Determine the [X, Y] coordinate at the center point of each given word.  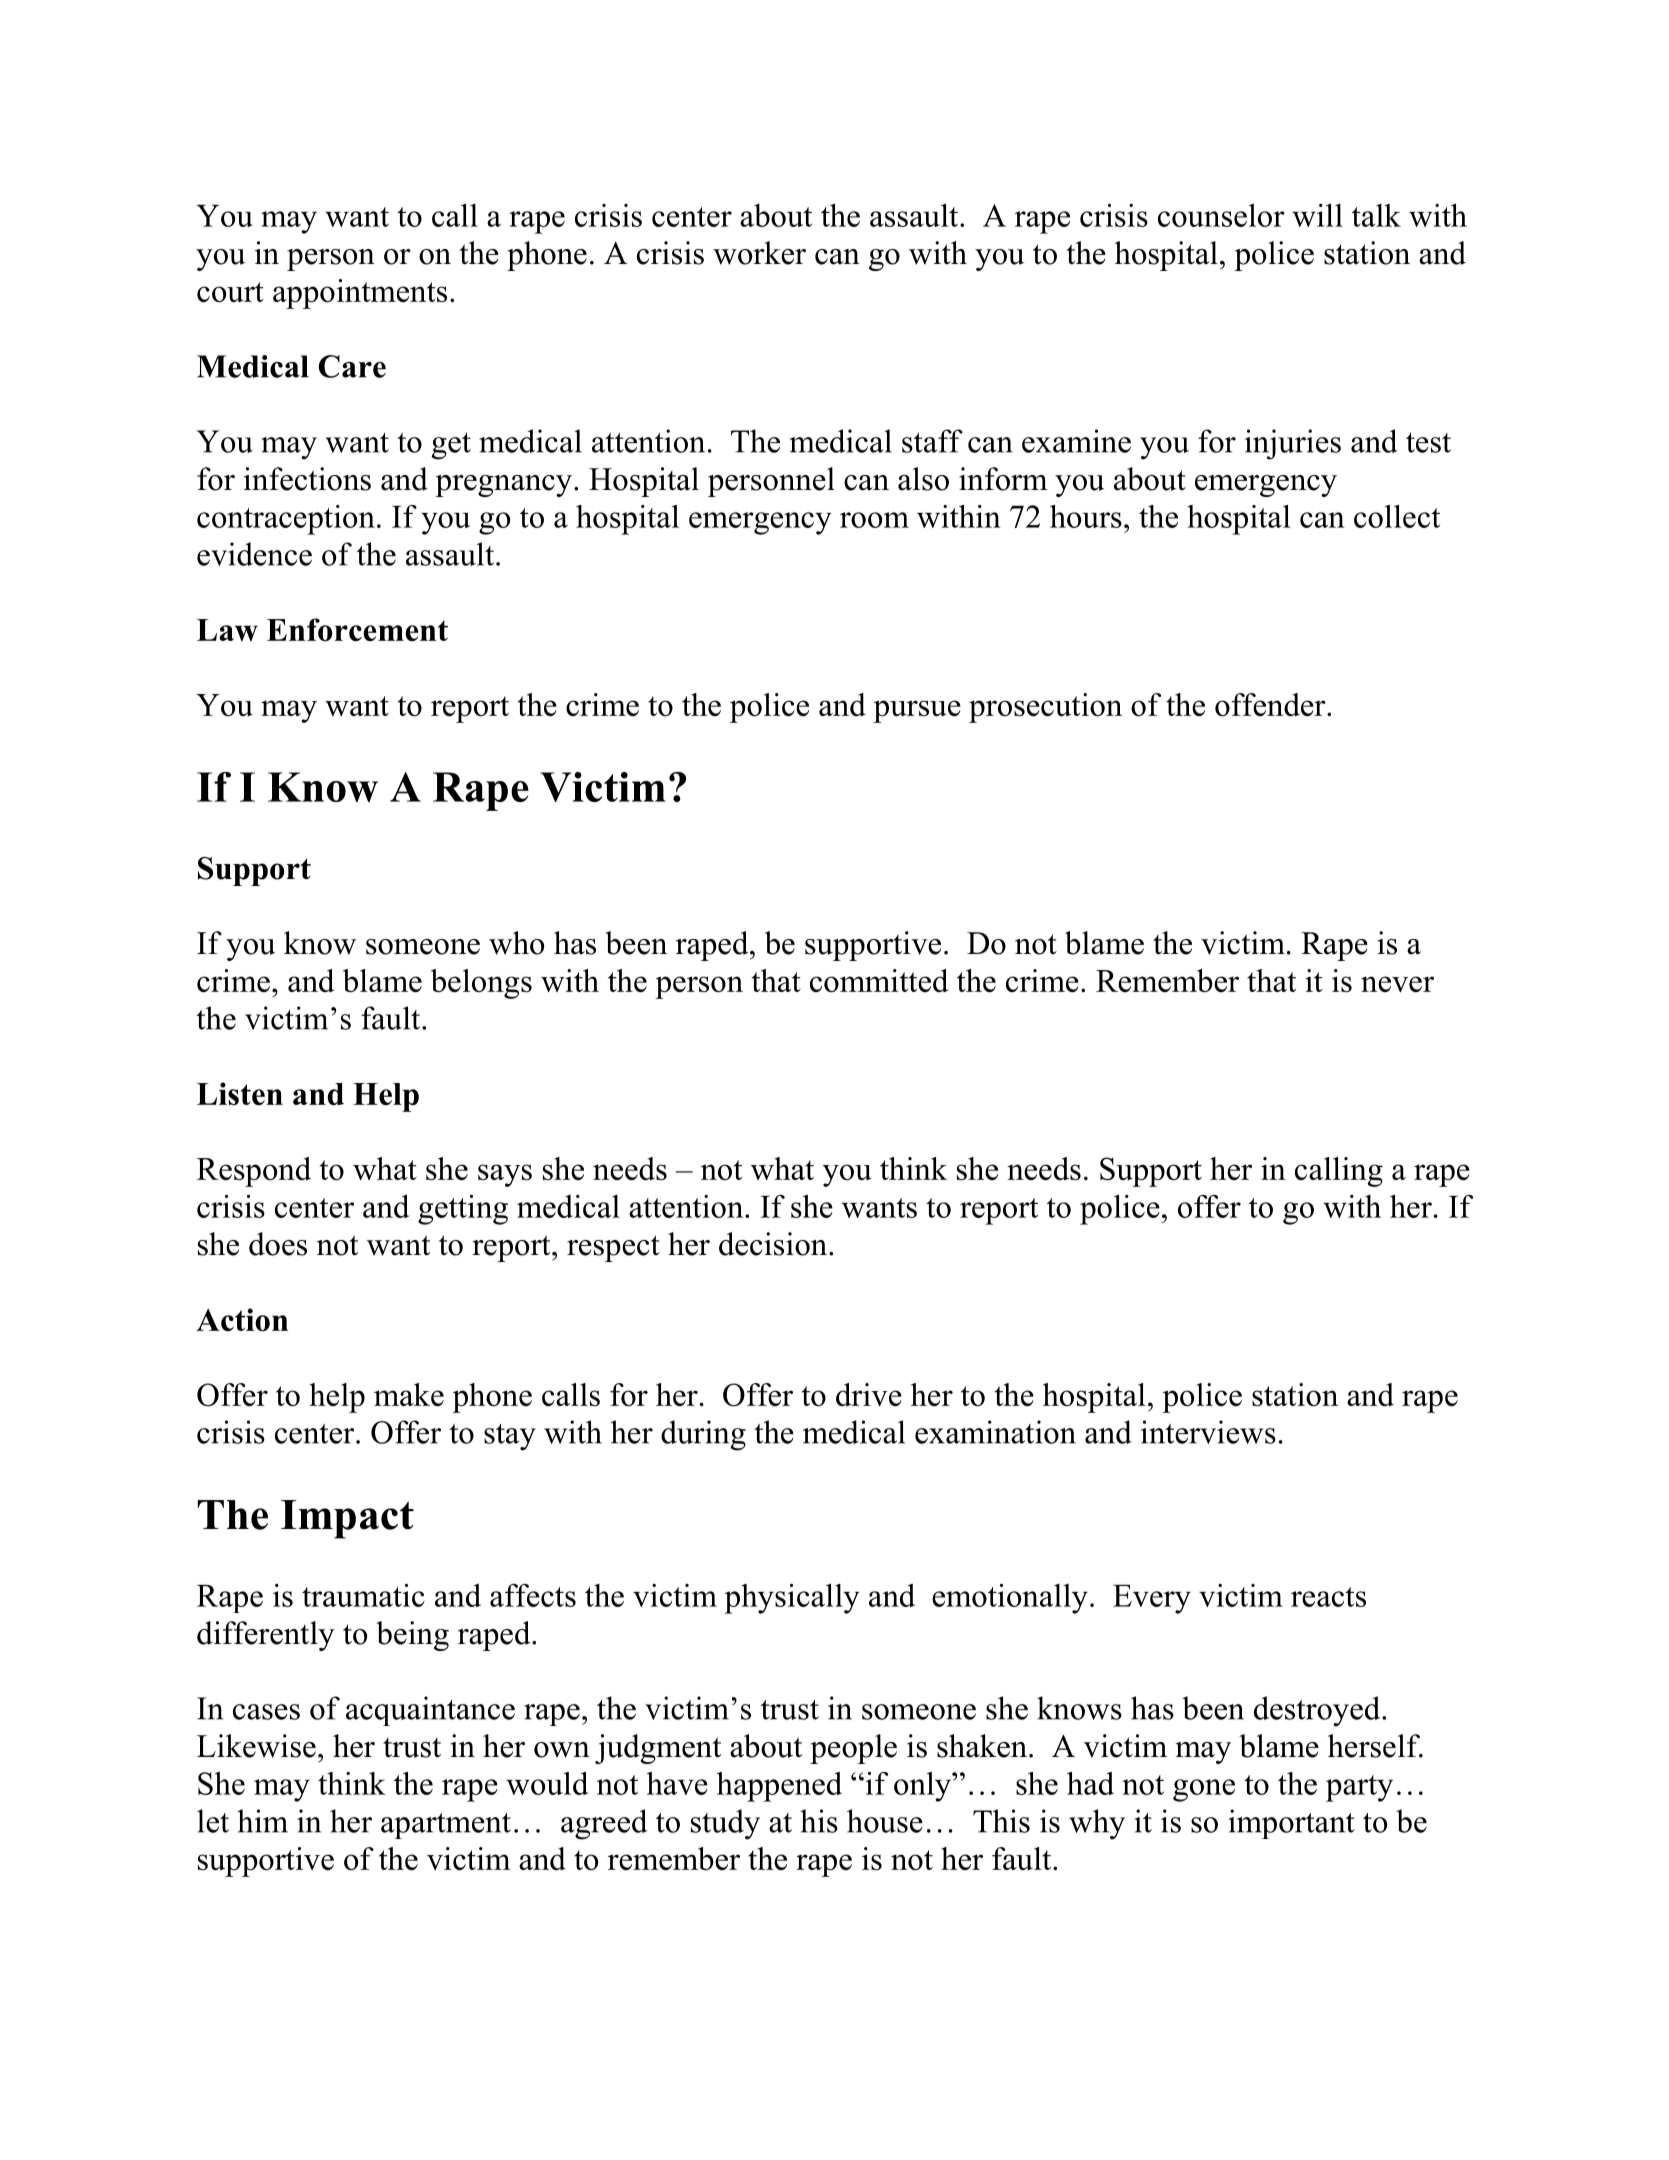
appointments [360, 294]
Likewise [256, 1746]
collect [1397, 516]
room [874, 520]
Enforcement [357, 629]
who [516, 943]
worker [759, 253]
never [1397, 984]
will [1317, 215]
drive [869, 1394]
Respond [254, 1172]
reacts [1328, 1597]
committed [879, 980]
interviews [1208, 1432]
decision [774, 1244]
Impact [347, 1519]
